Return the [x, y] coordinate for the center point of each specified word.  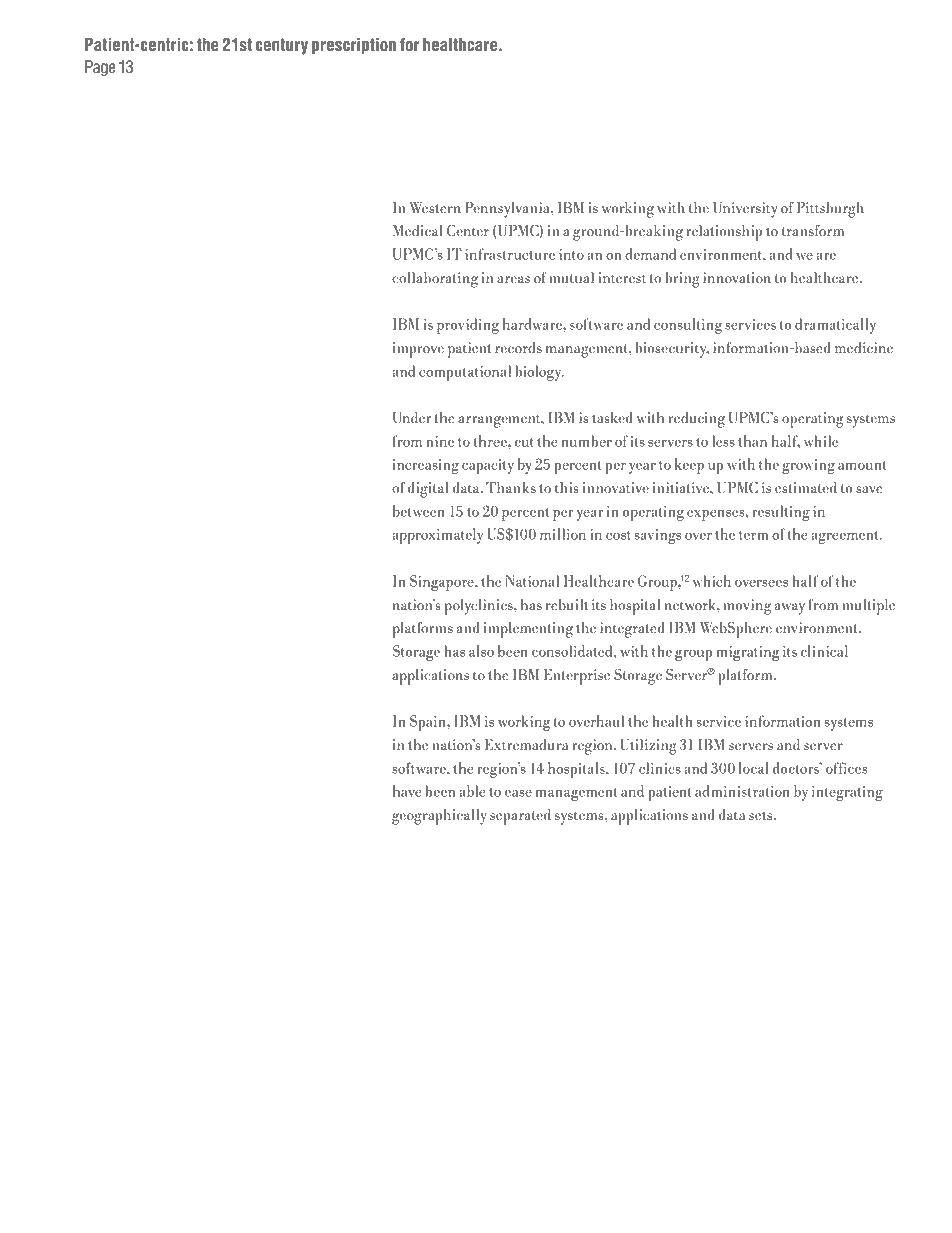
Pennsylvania [508, 210]
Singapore [443, 583]
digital [428, 490]
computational [465, 373]
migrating [748, 653]
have [407, 791]
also [481, 651]
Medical [418, 230]
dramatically [835, 326]
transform [813, 231]
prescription [354, 46]
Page [100, 68]
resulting [781, 513]
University [745, 210]
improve [418, 350]
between [419, 511]
